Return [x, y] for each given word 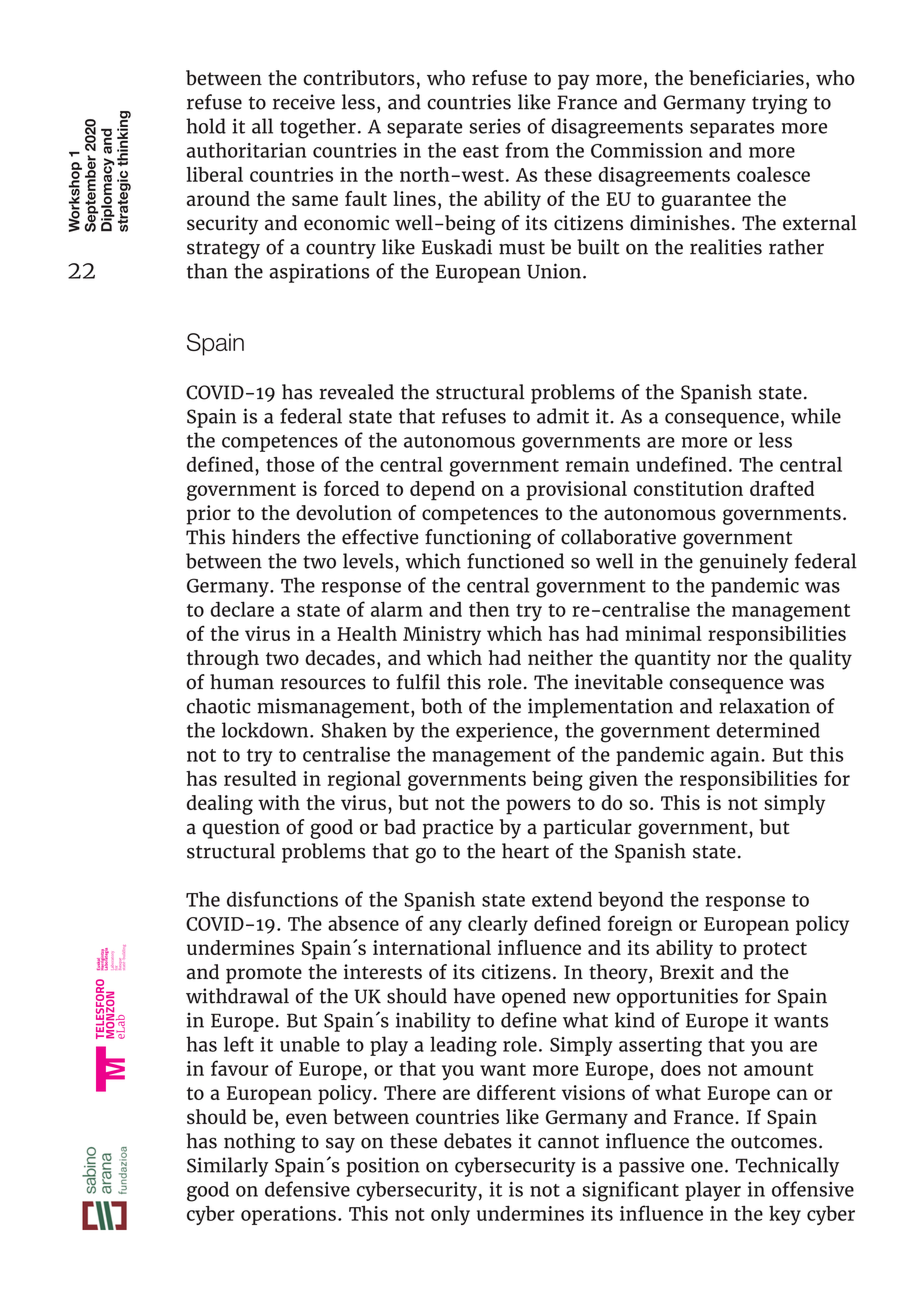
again [736, 757]
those [290, 464]
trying [779, 104]
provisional [576, 491]
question [241, 829]
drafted [782, 488]
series [495, 126]
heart [525, 851]
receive [304, 102]
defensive [307, 1189]
